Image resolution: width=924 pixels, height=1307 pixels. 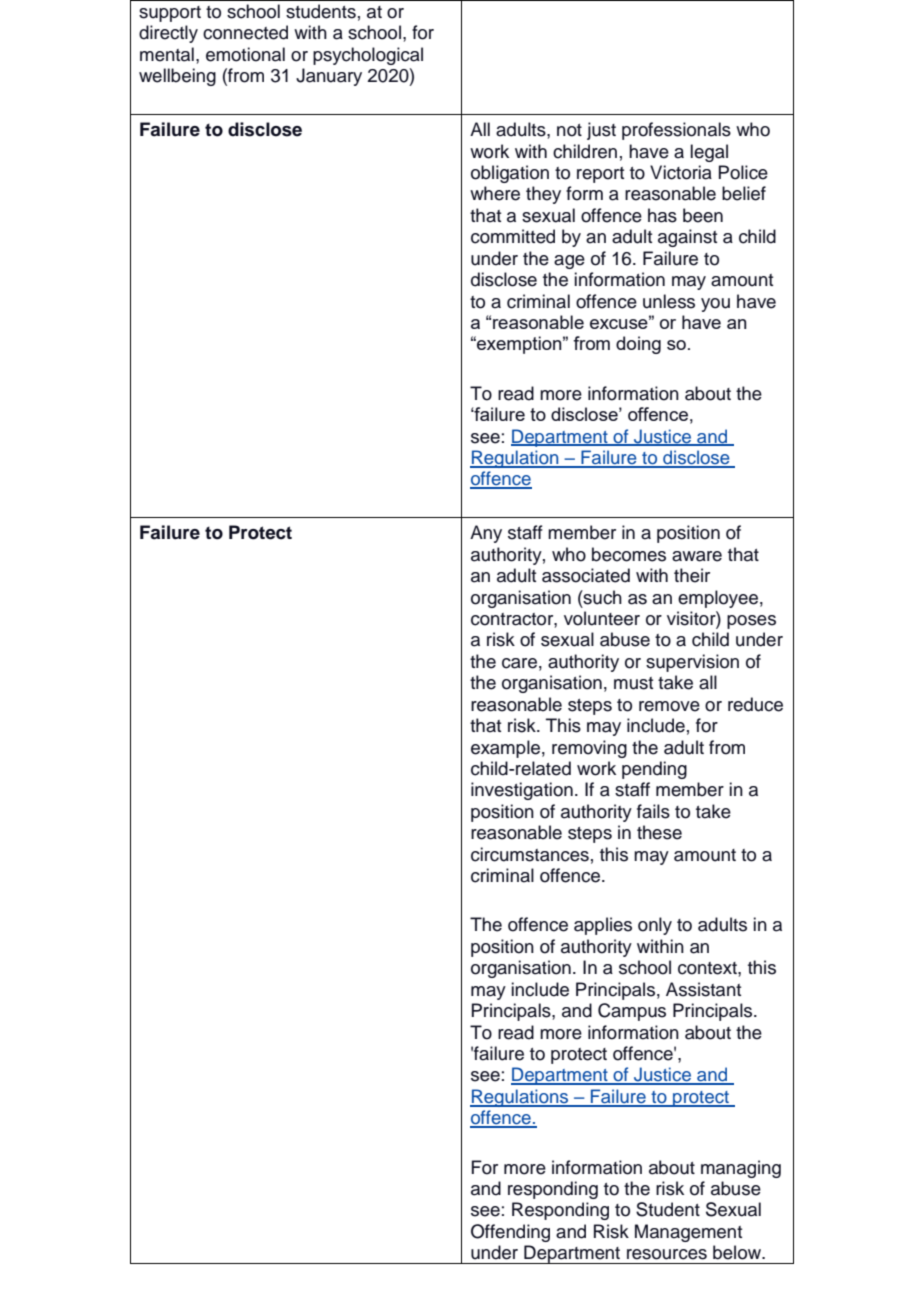 I want to click on resources, so click(x=667, y=1254).
